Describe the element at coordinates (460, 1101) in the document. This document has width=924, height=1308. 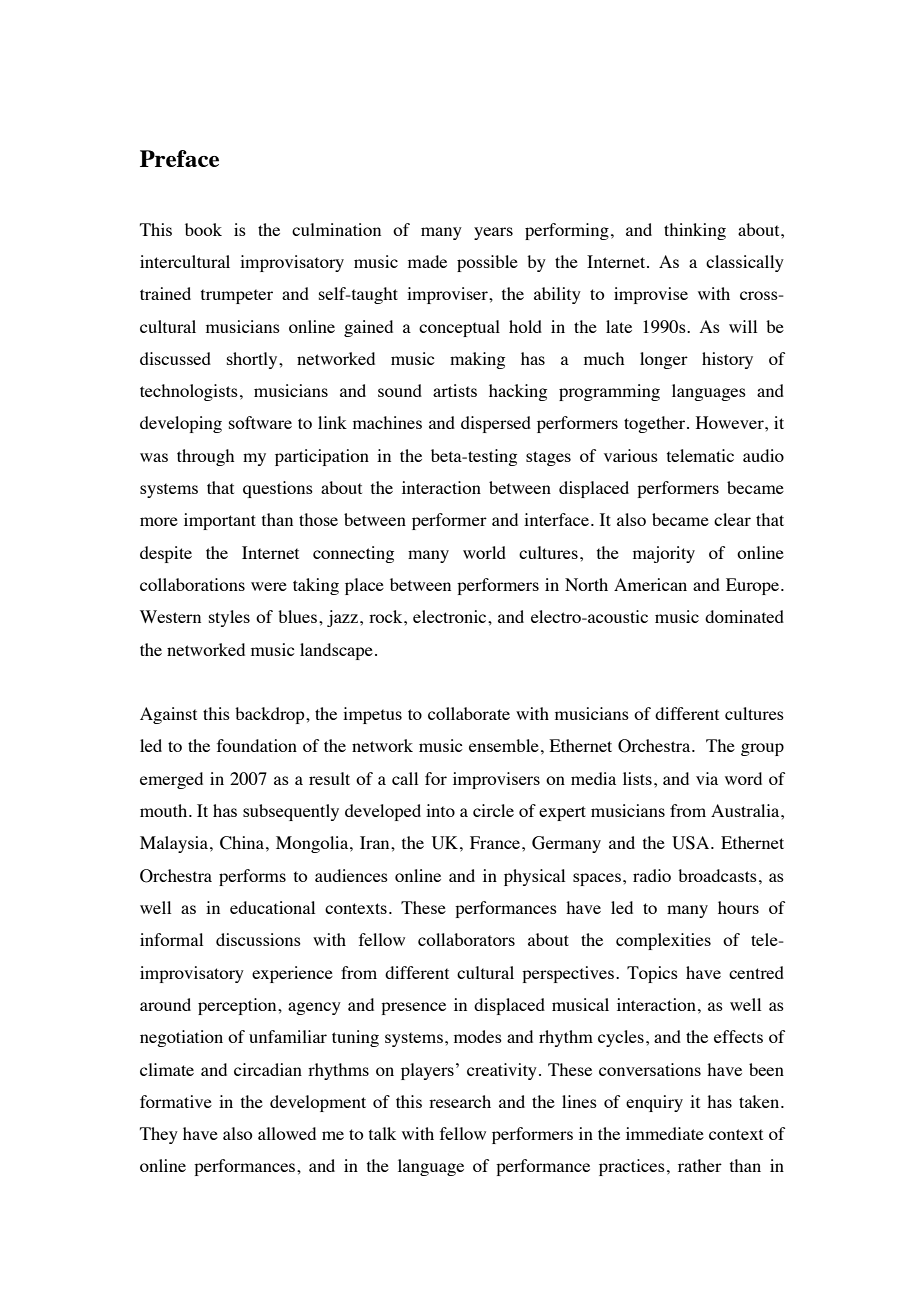
I see `research` at that location.
